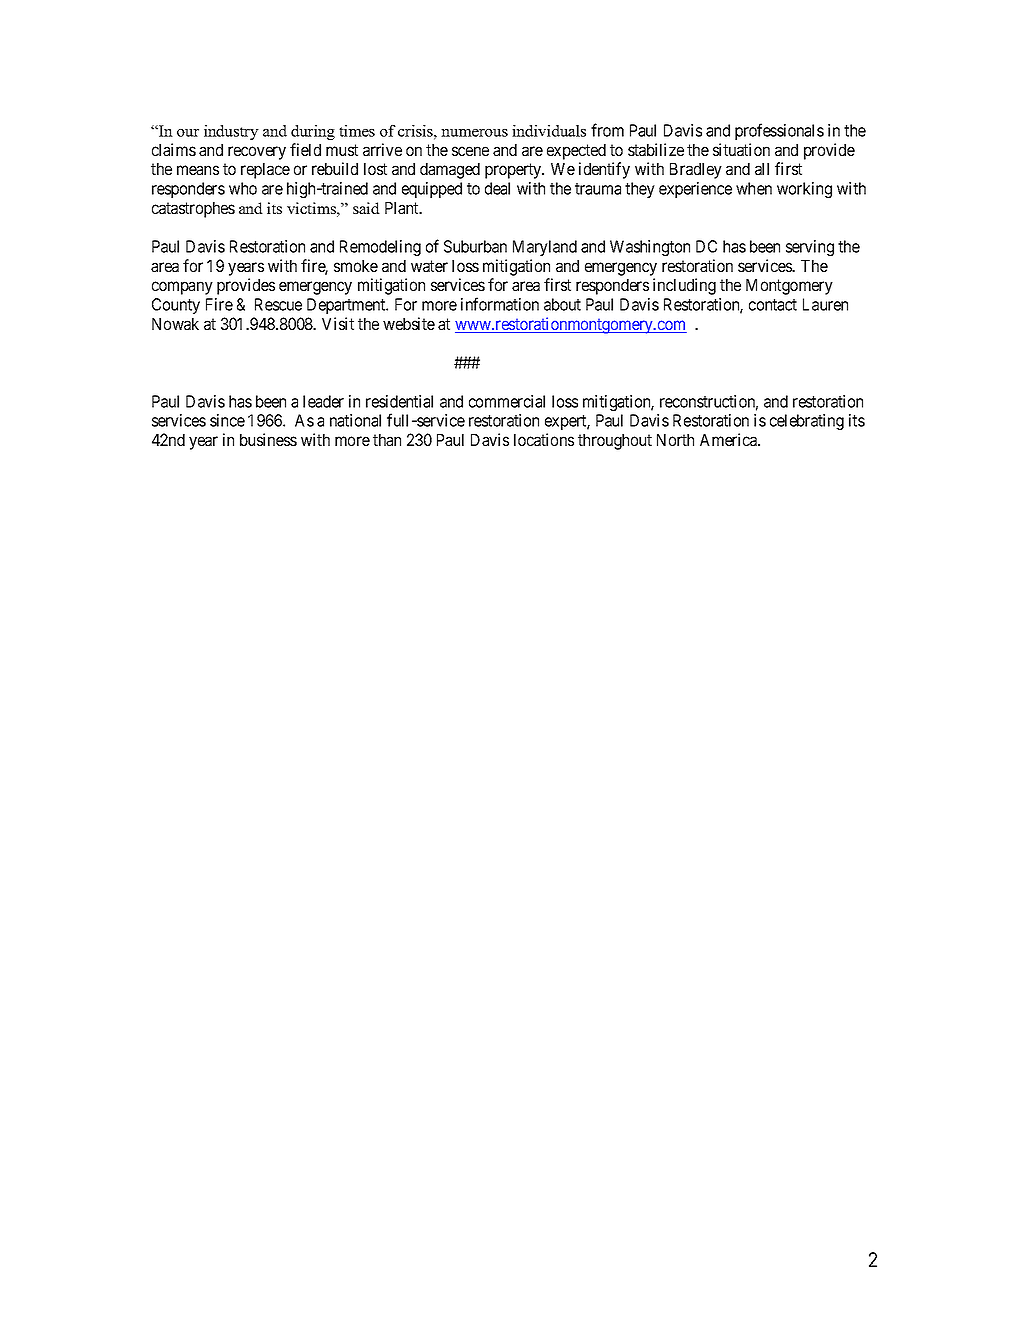 This document has height=1332, width=1029. I want to click on information, so click(500, 304).
